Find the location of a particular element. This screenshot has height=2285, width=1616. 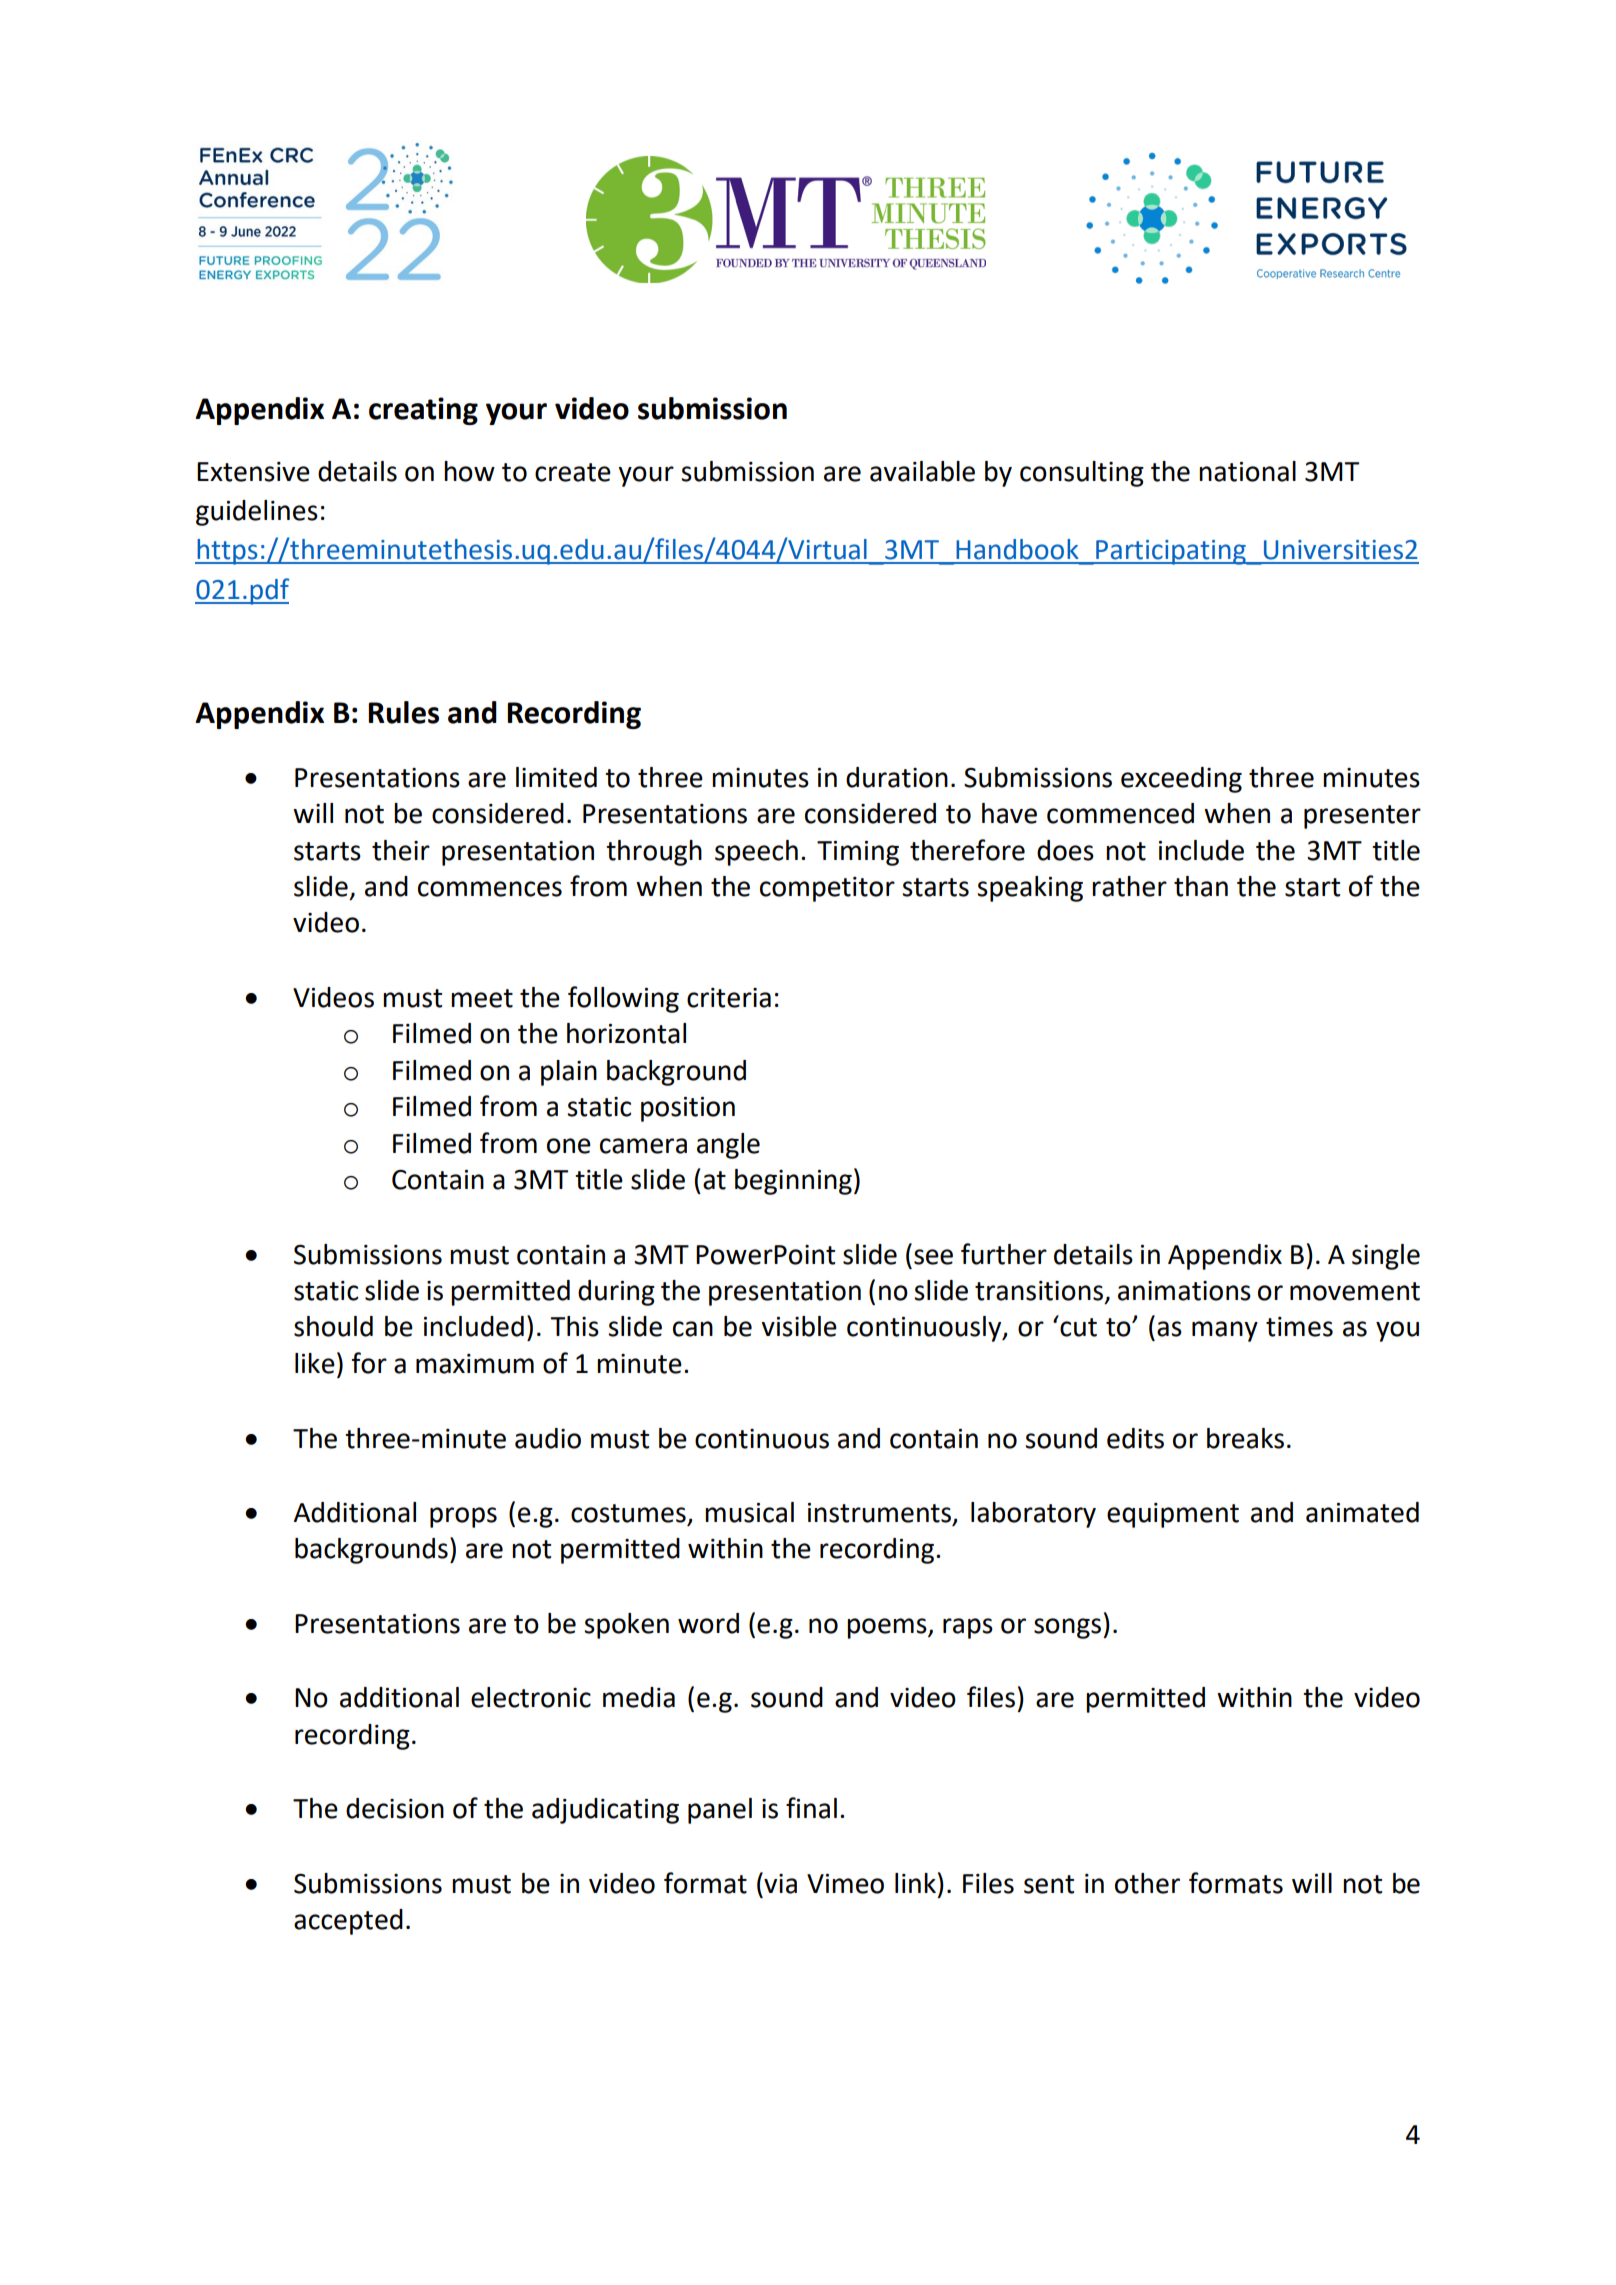

creating is located at coordinates (423, 411).
